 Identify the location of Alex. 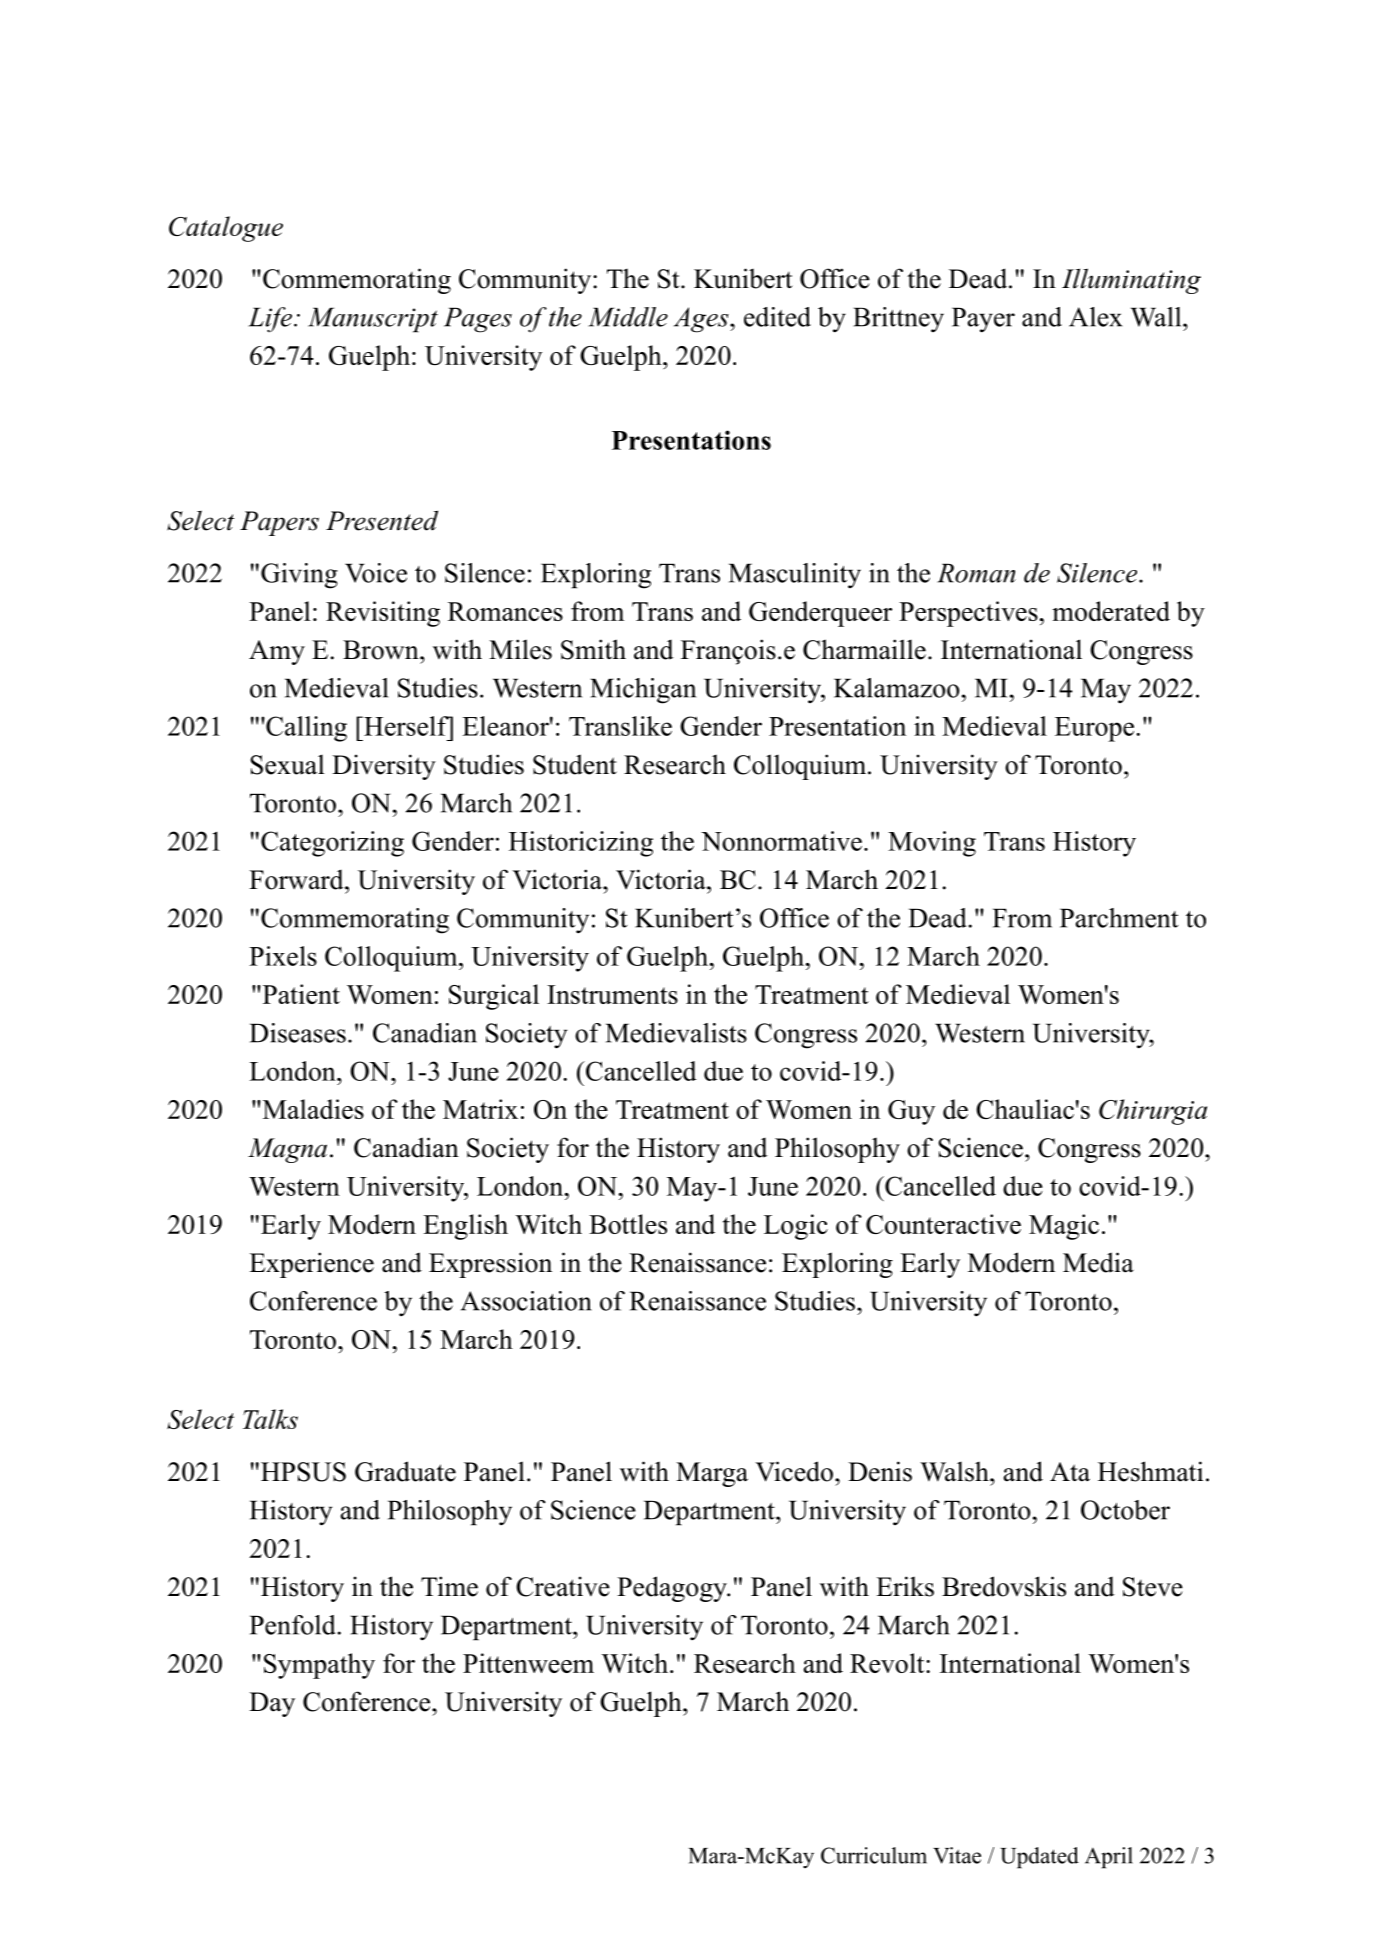
(1095, 317).
